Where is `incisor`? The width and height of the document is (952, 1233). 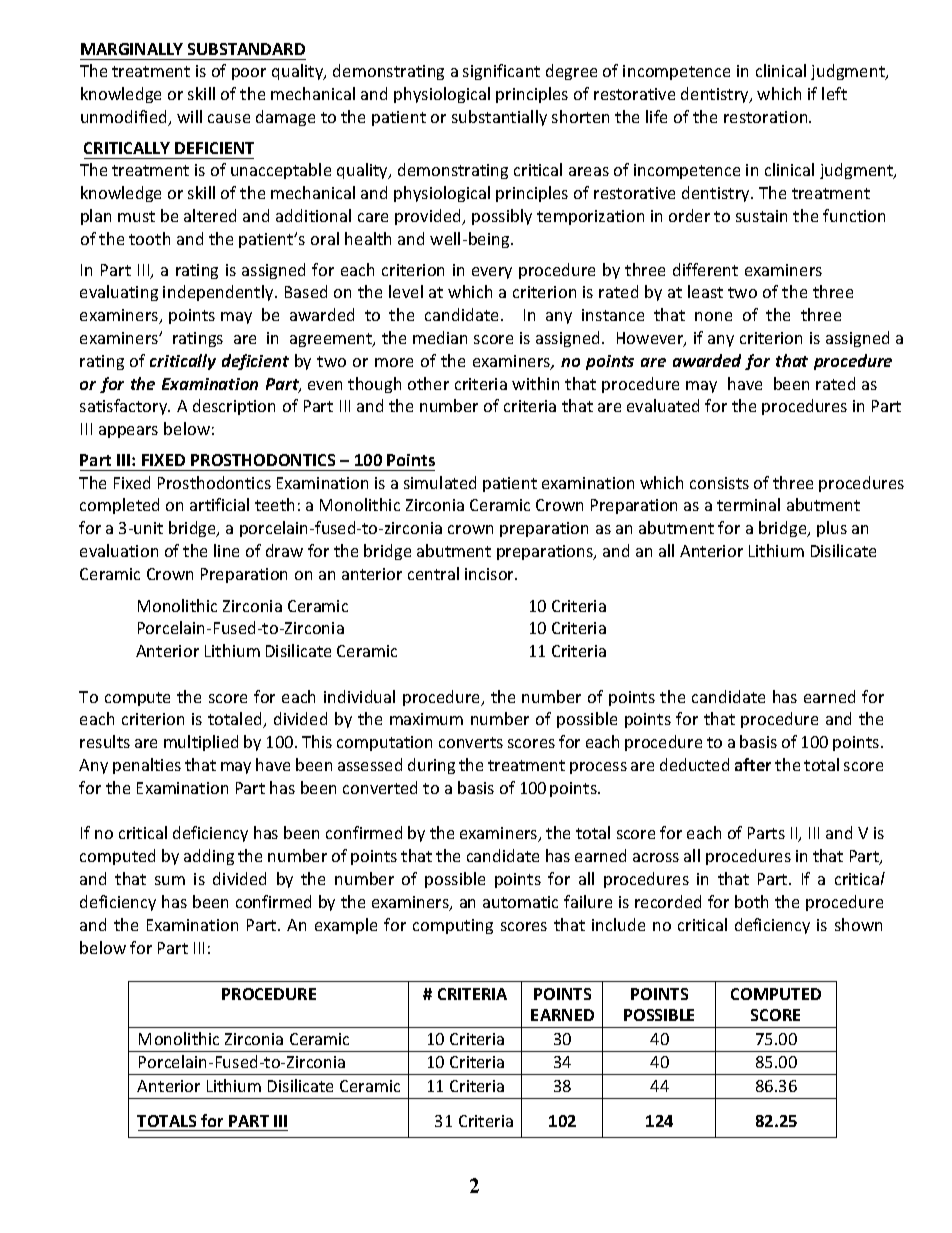 incisor is located at coordinates (491, 574).
